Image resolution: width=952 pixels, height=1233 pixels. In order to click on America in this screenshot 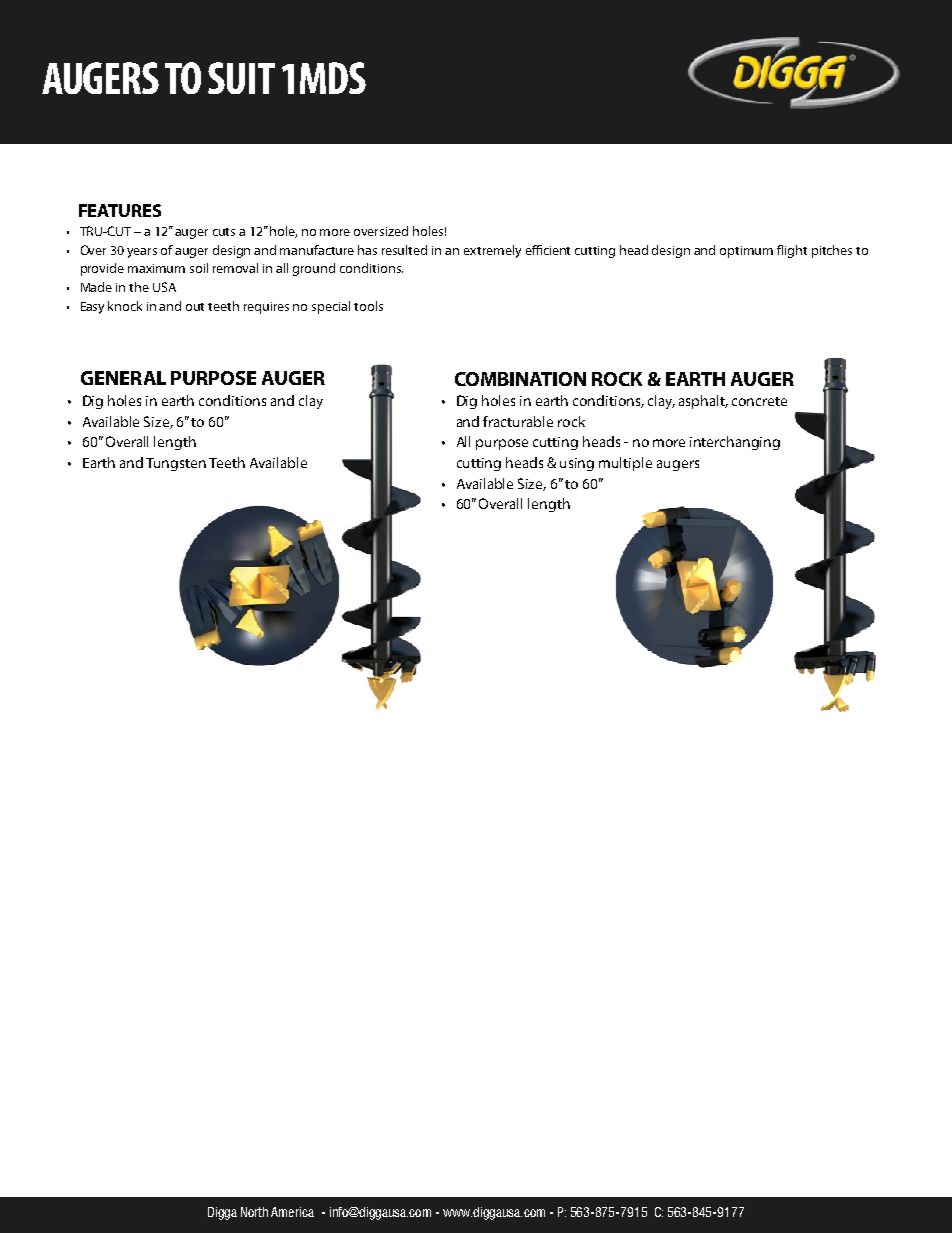, I will do `click(292, 1212)`.
